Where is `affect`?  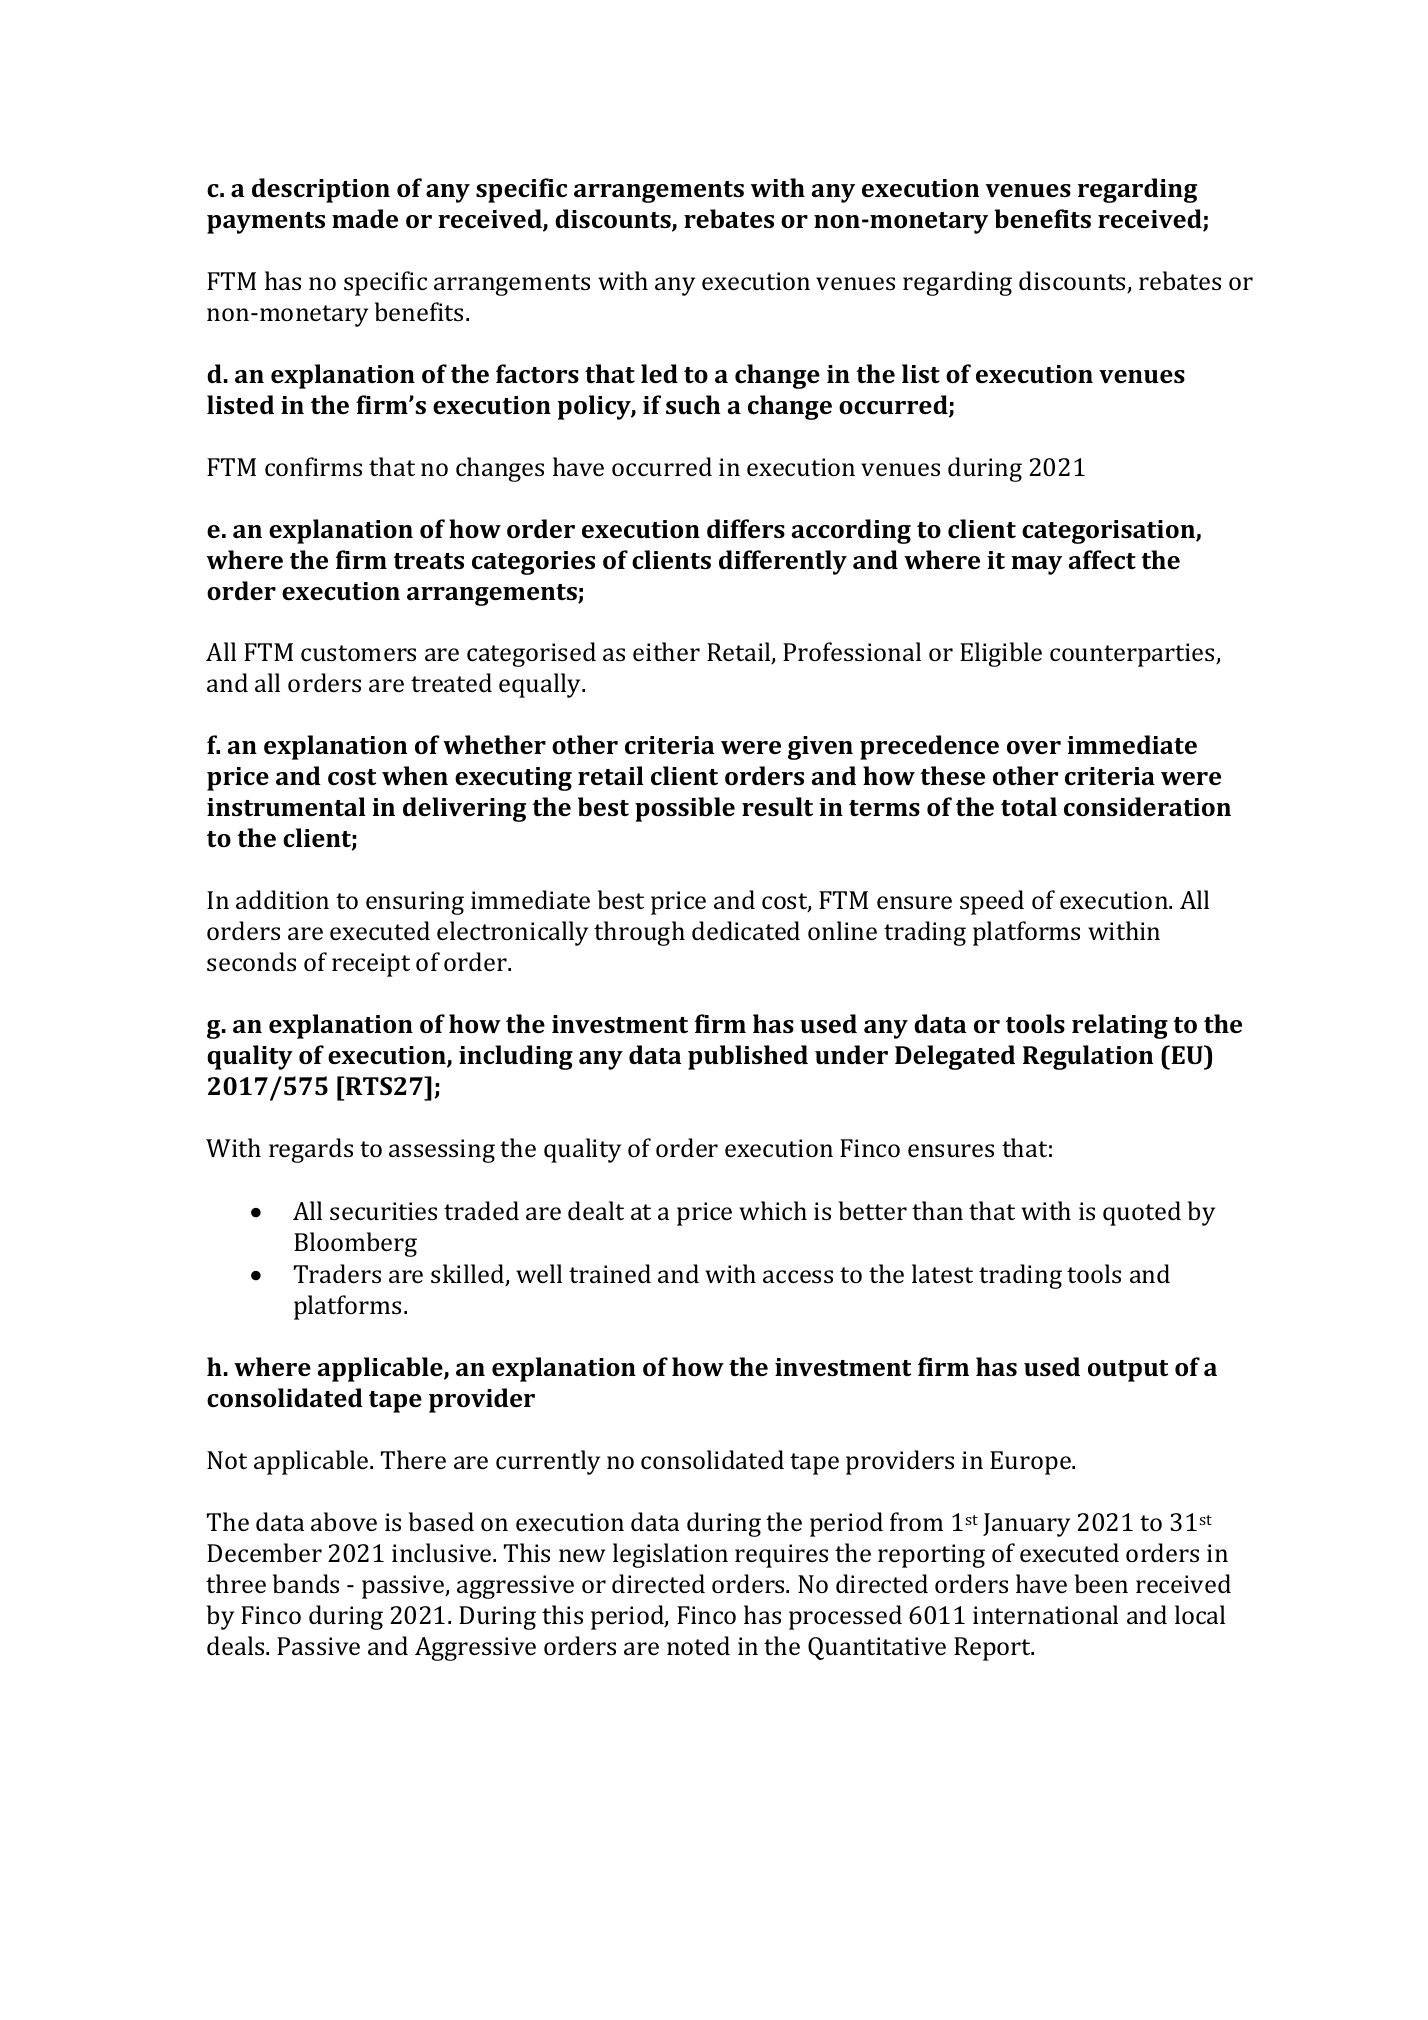
affect is located at coordinates (1102, 559).
